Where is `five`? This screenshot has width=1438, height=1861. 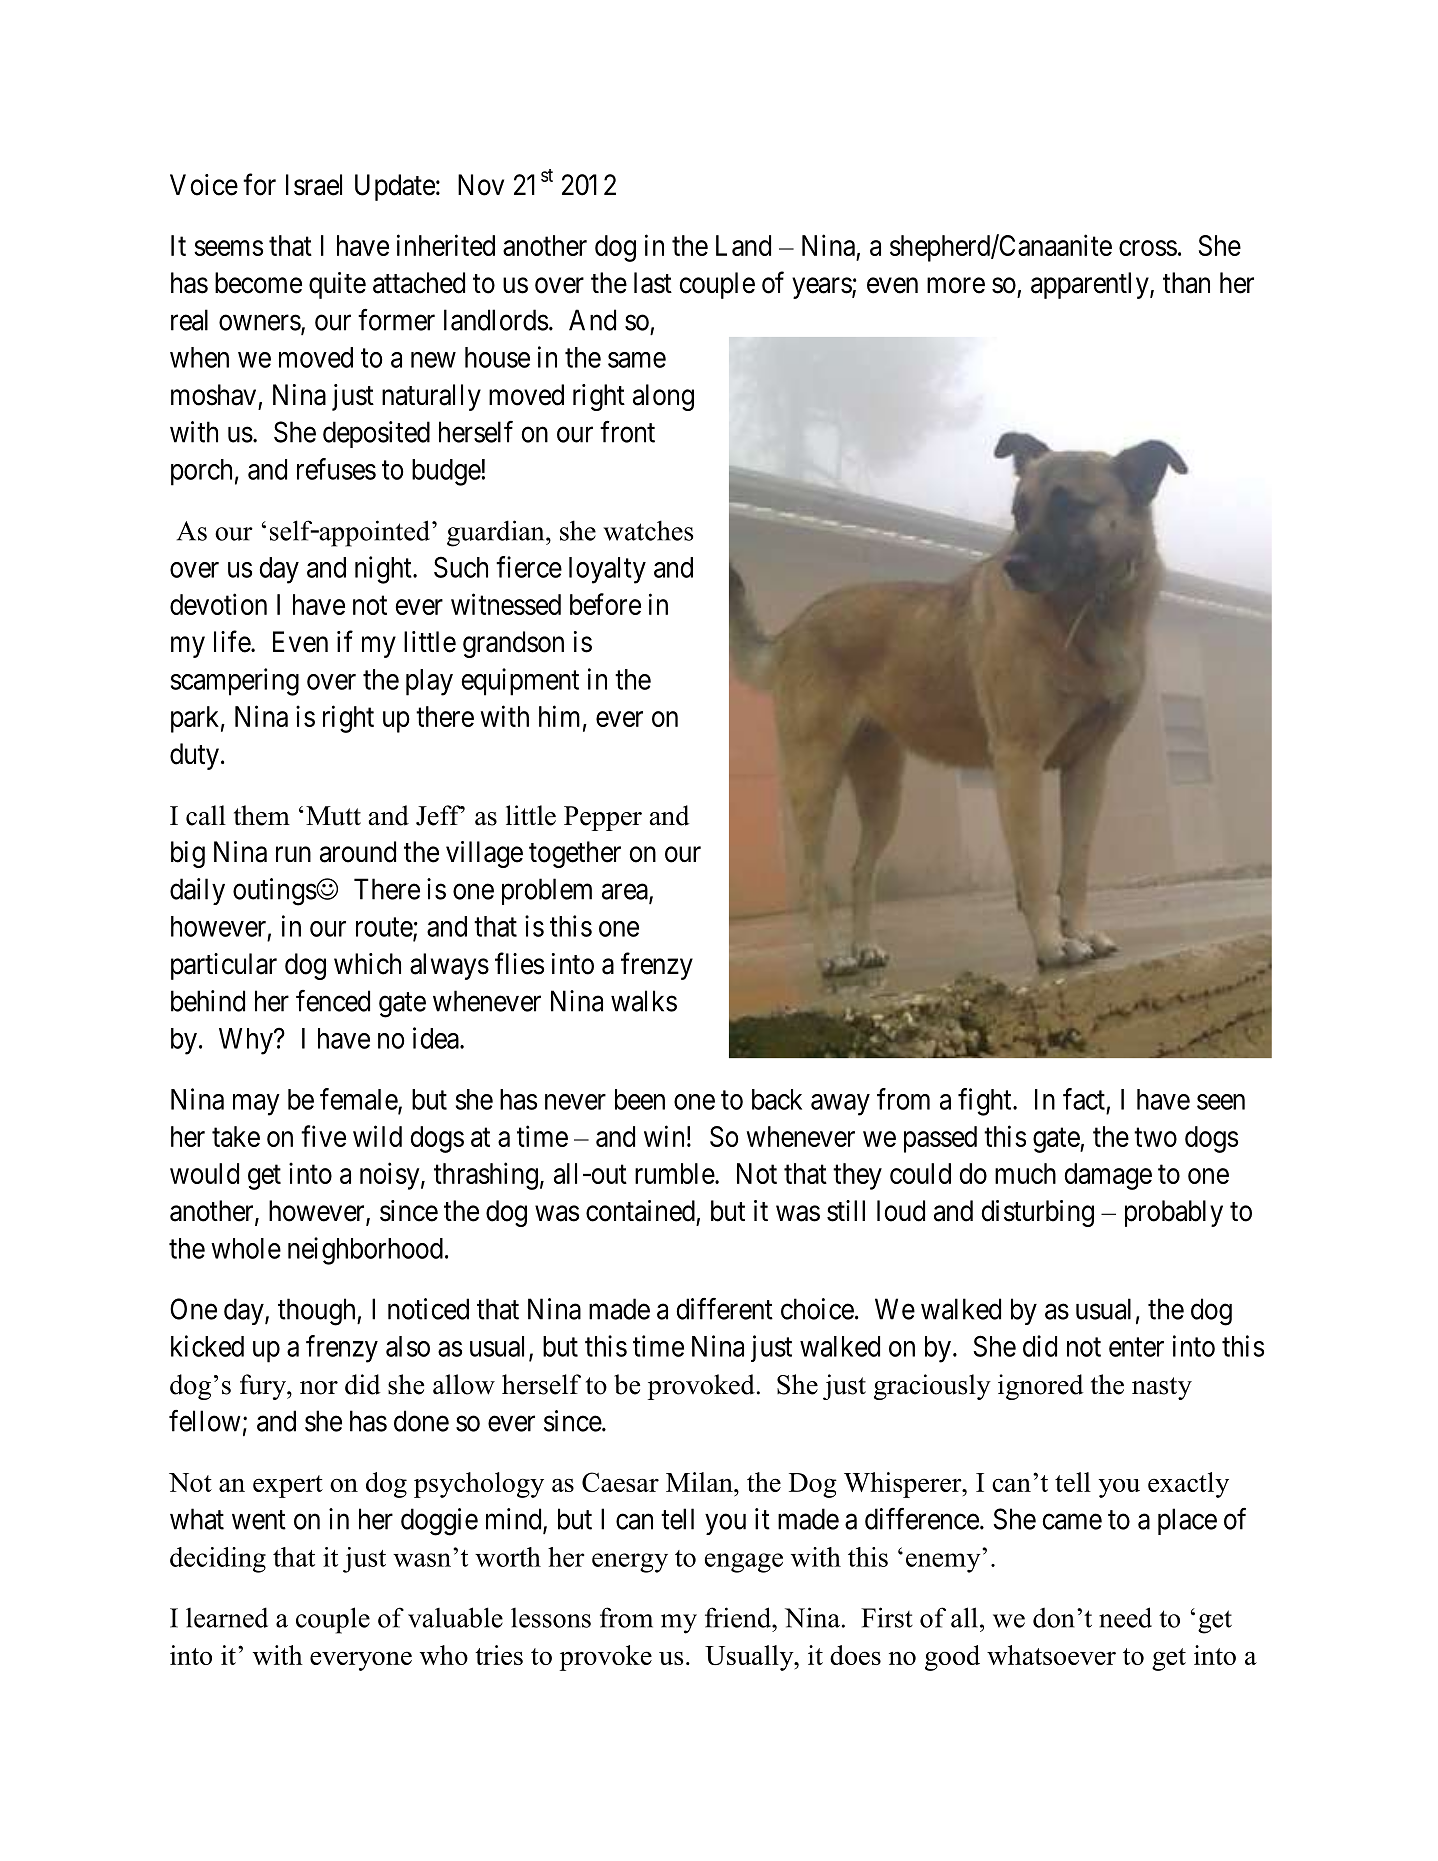 five is located at coordinates (323, 1136).
